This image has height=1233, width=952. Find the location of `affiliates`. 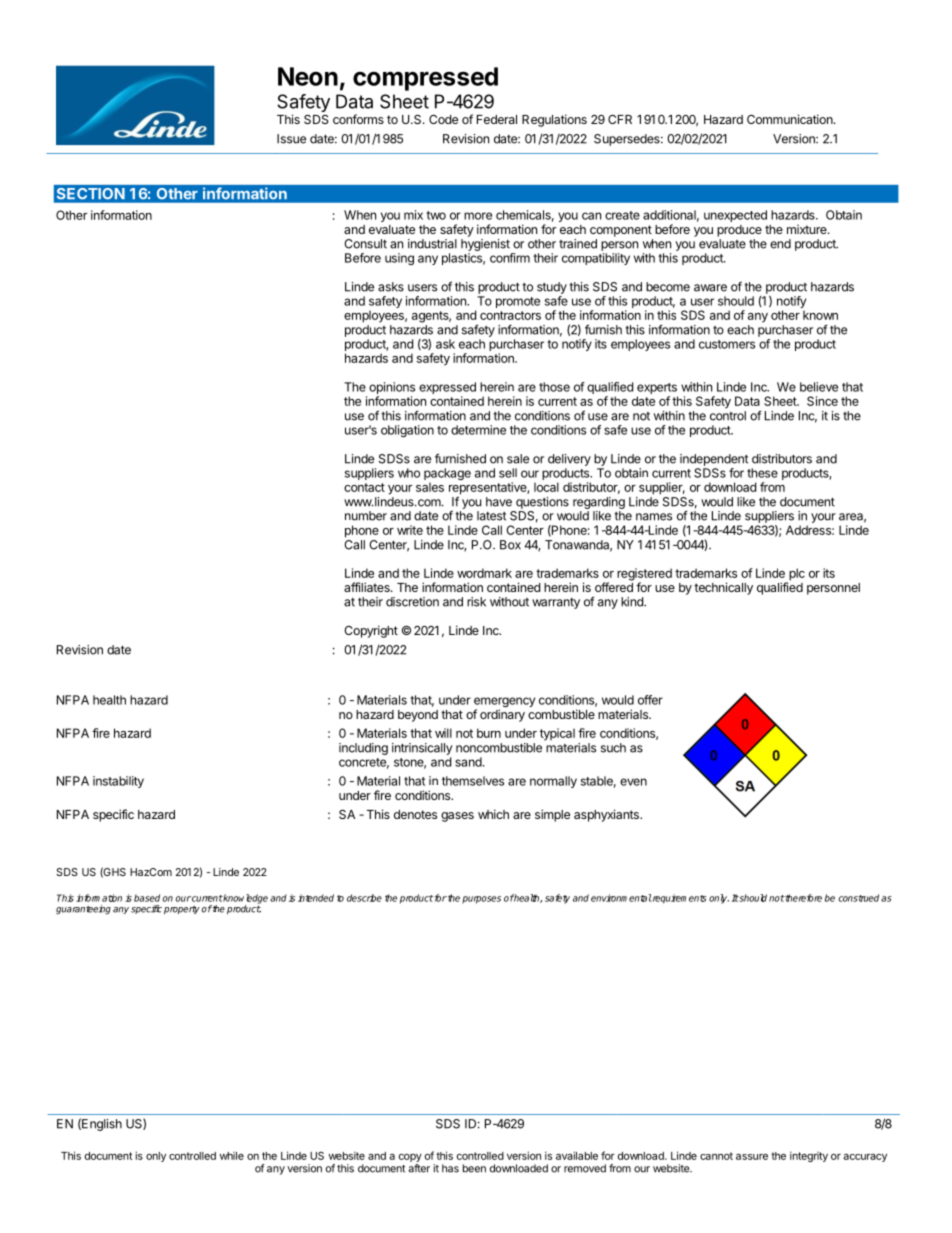

affiliates is located at coordinates (368, 587).
